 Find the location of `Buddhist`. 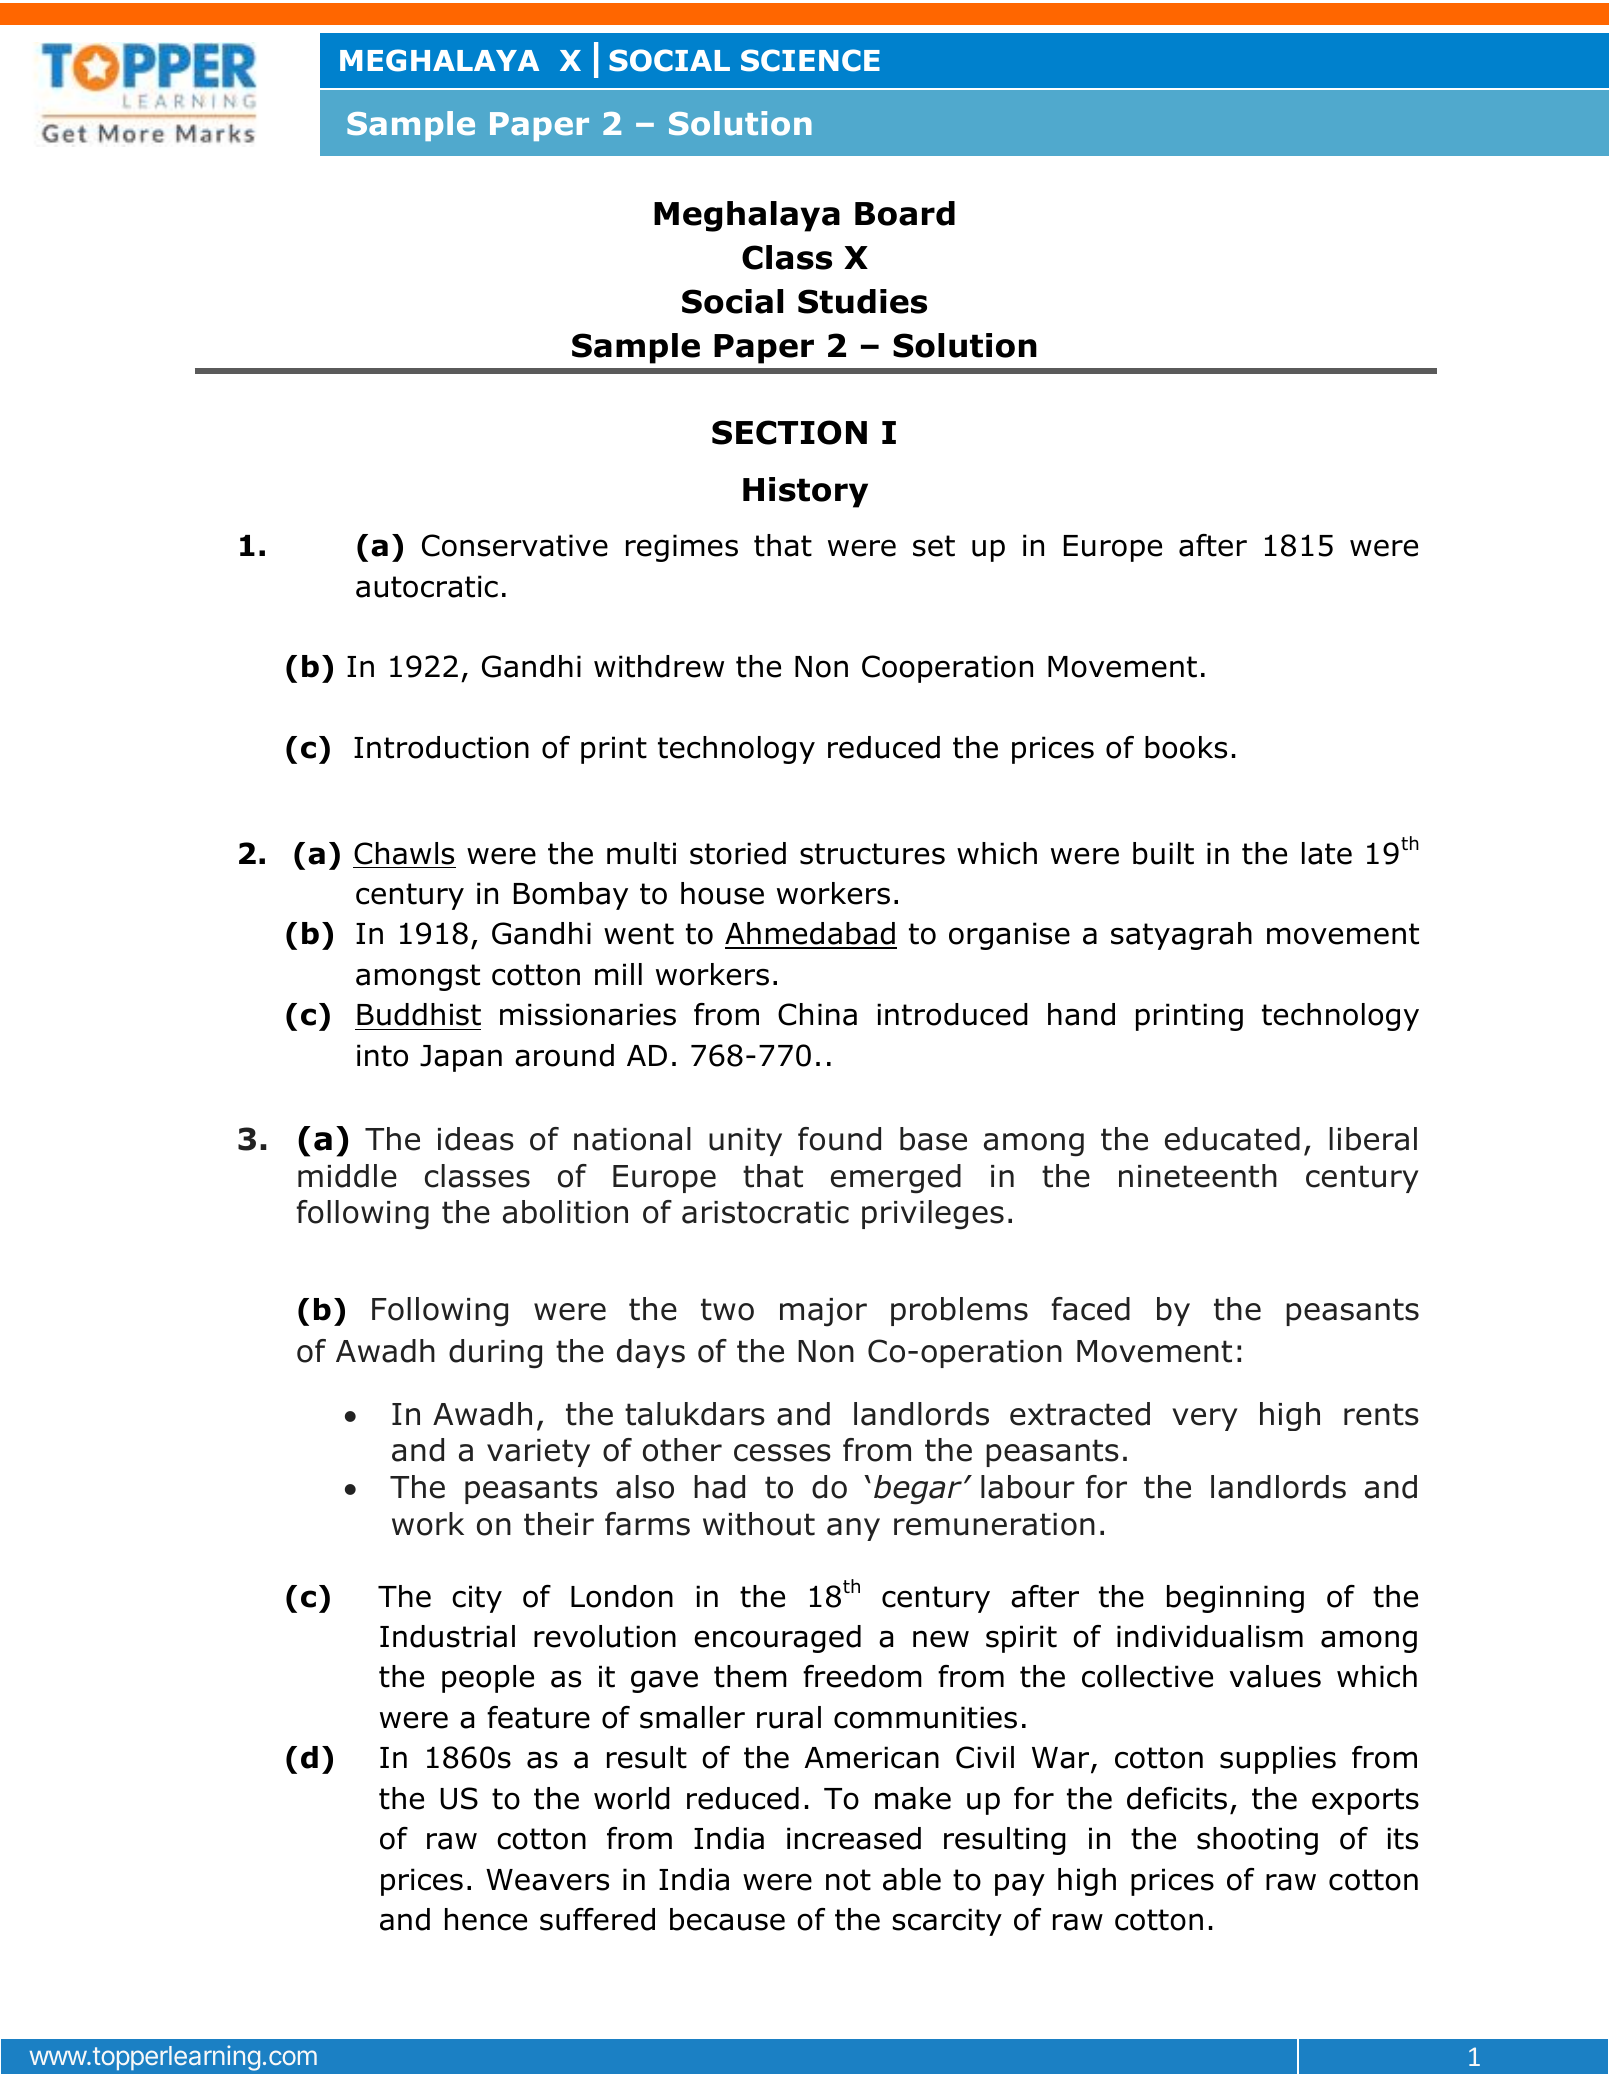

Buddhist is located at coordinates (419, 1014).
